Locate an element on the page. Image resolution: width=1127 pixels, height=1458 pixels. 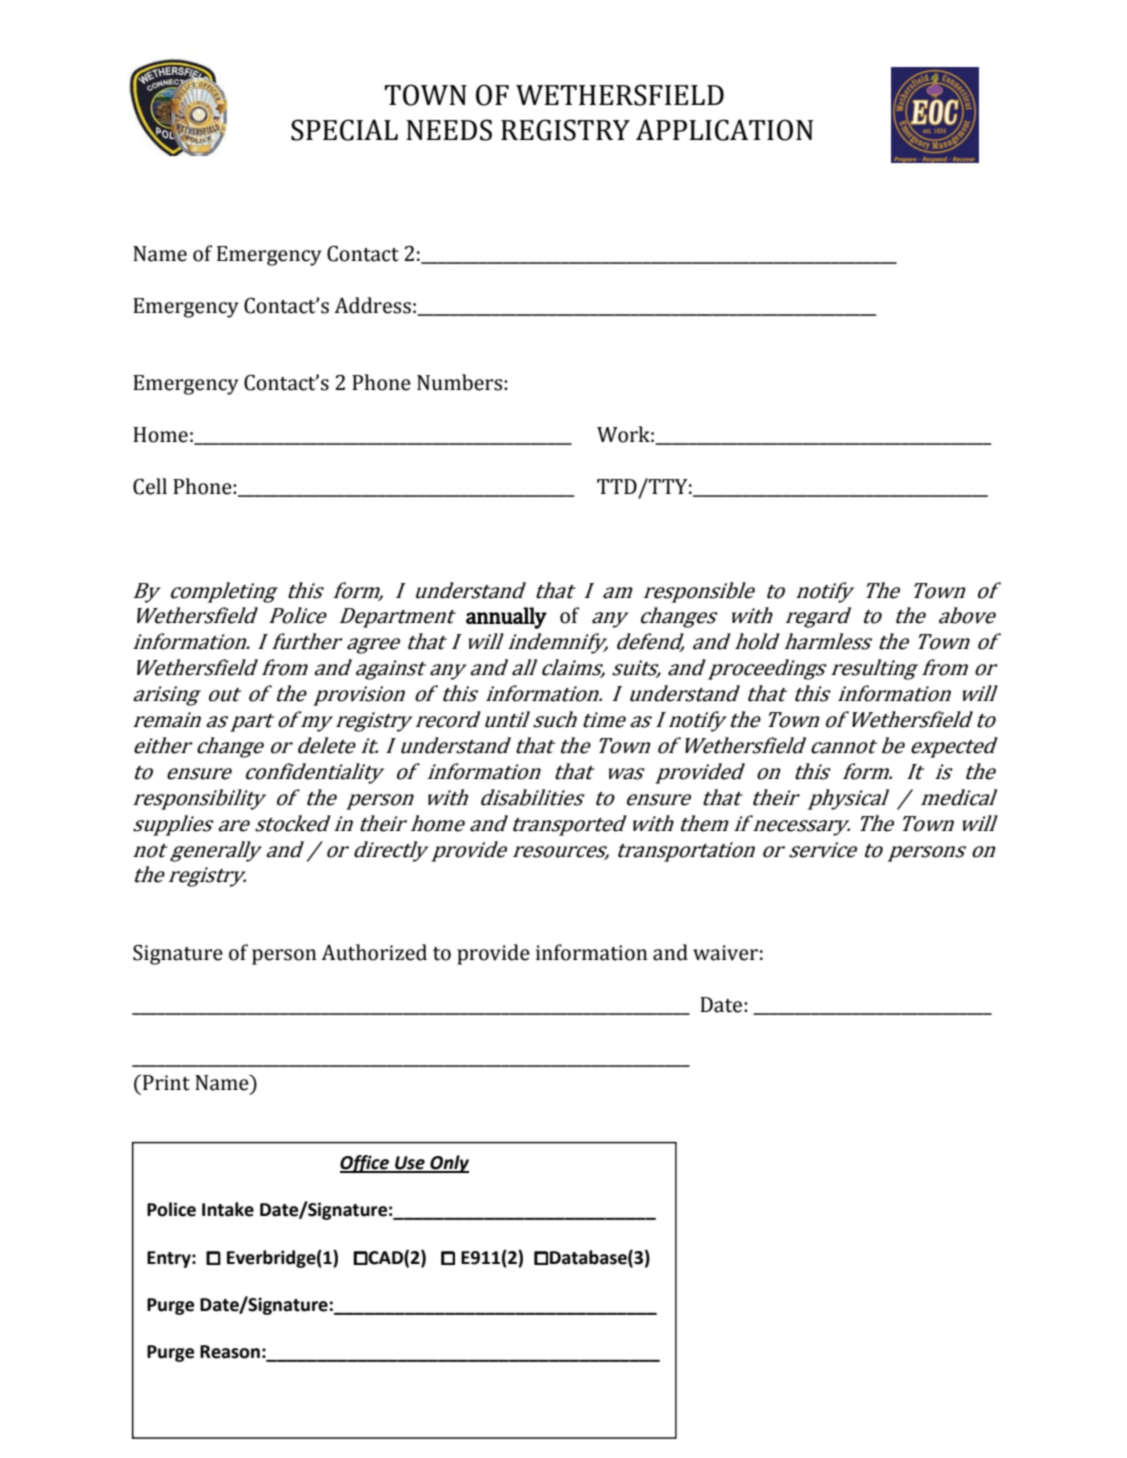
waiver is located at coordinates (725, 953).
